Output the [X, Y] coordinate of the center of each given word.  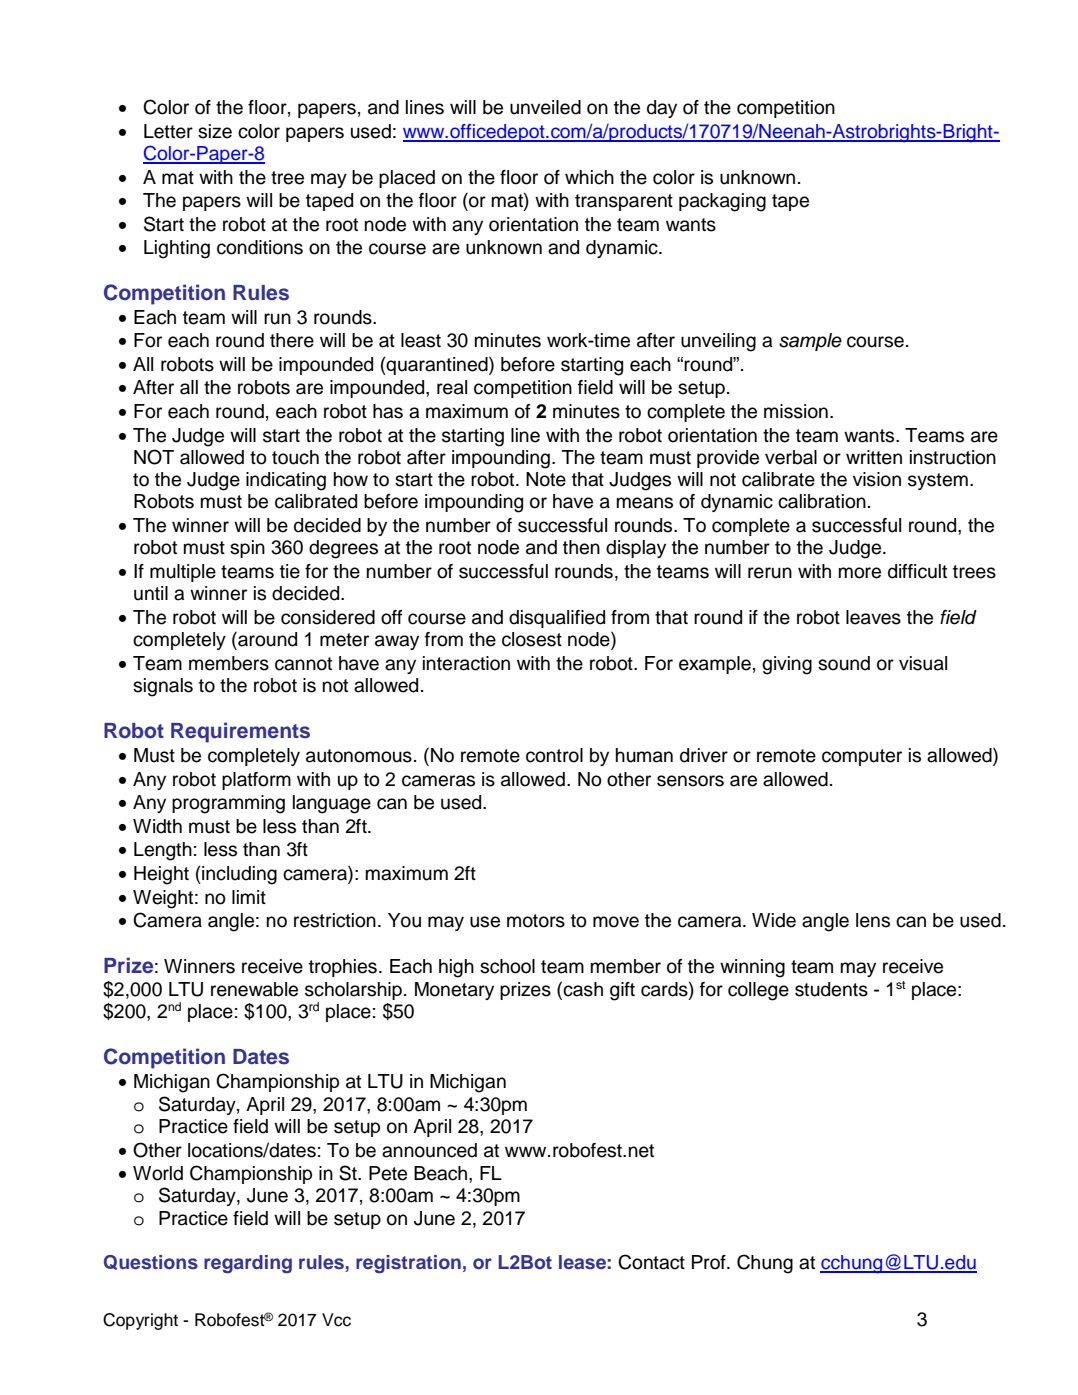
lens [873, 920]
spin [247, 549]
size [215, 131]
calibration [822, 501]
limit [249, 897]
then [581, 547]
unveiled [545, 107]
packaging [722, 202]
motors [536, 921]
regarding [248, 1264]
